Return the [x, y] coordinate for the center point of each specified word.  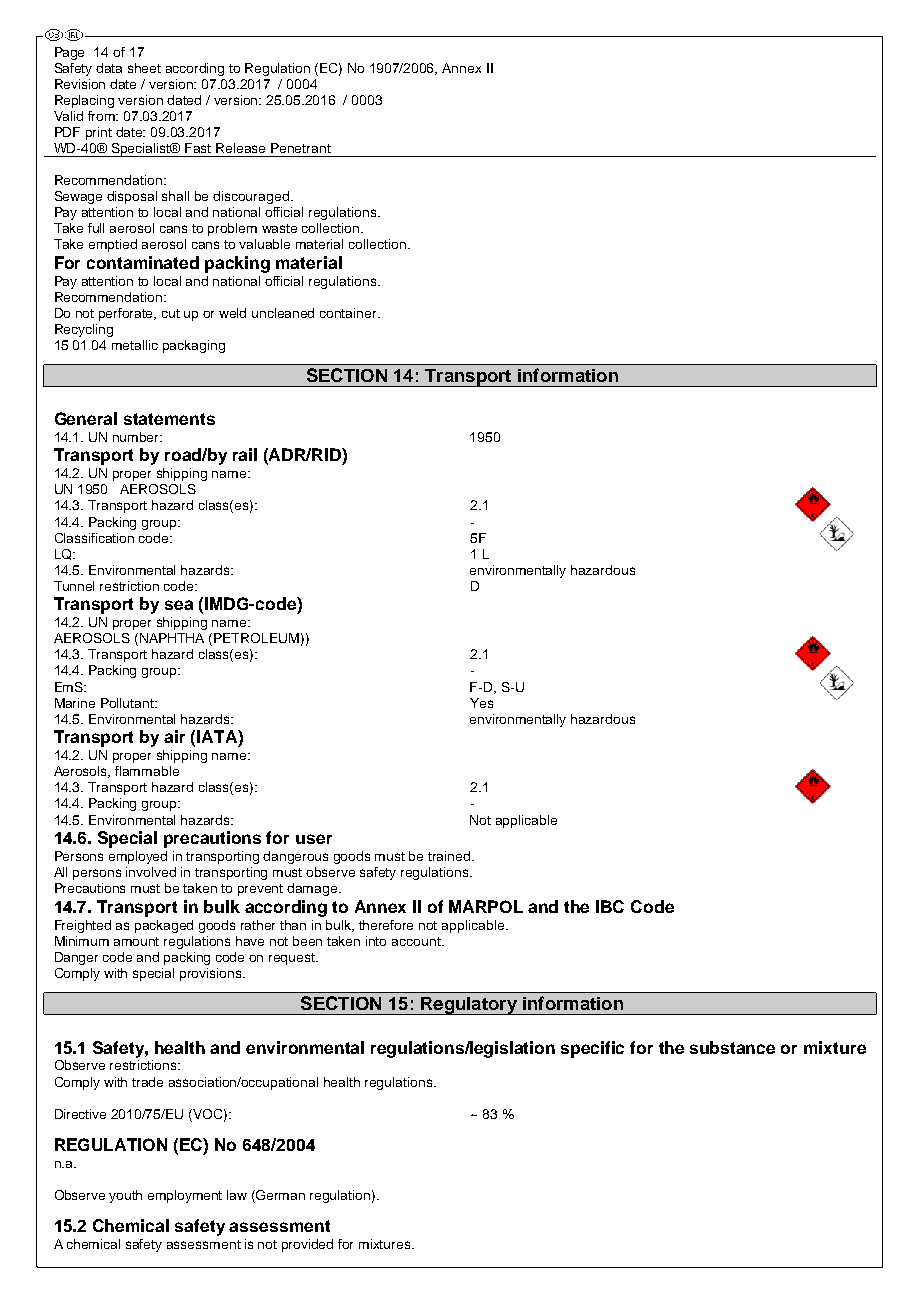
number [137, 437]
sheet [144, 68]
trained [450, 856]
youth [125, 1196]
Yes [481, 703]
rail [245, 454]
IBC [610, 906]
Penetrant [301, 148]
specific [592, 1049]
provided [307, 1245]
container [349, 313]
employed [138, 857]
